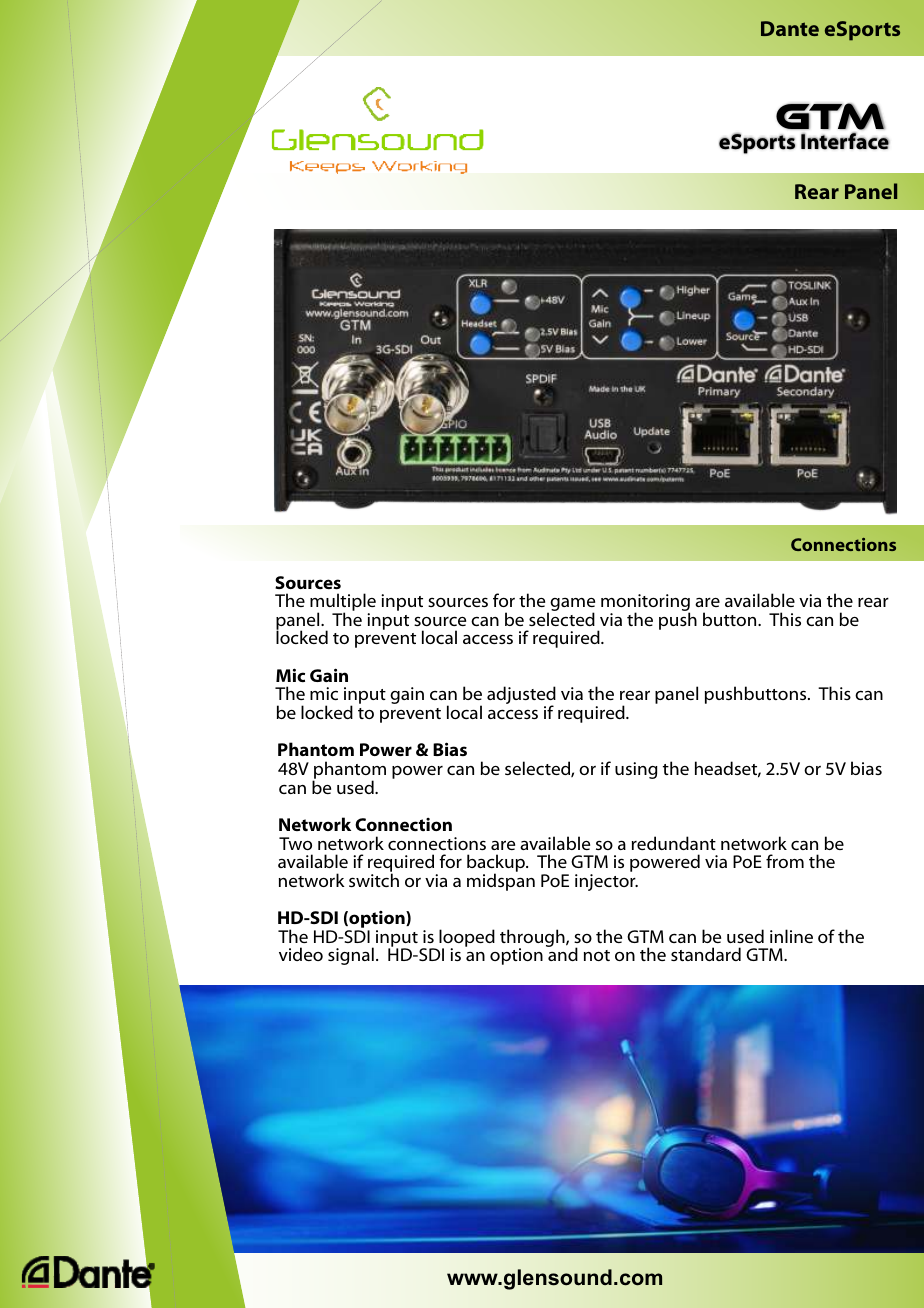 The height and width of the screenshot is (1308, 924). Describe the element at coordinates (645, 604) in the screenshot. I see `monitoring` at that location.
